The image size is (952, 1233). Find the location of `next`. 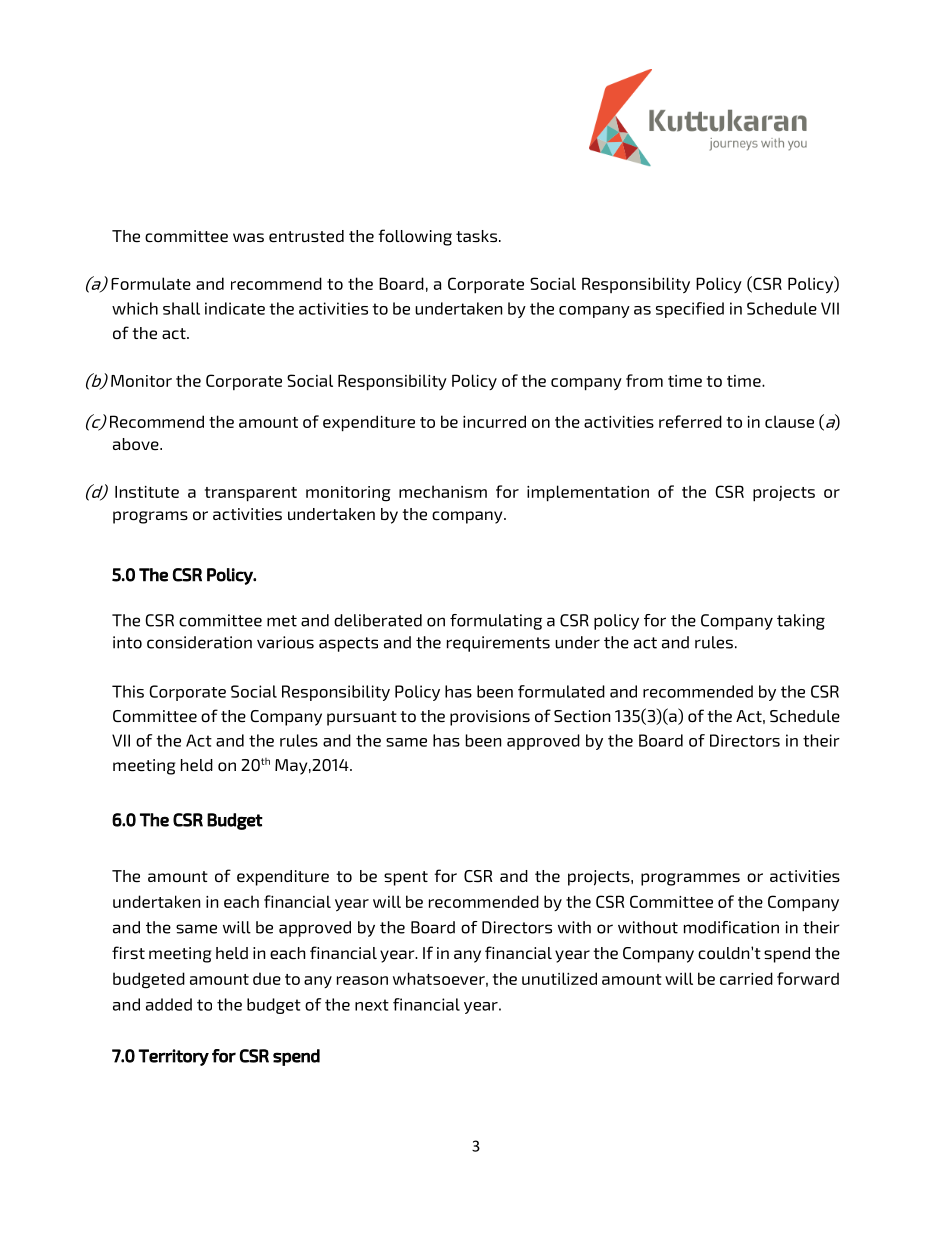

next is located at coordinates (372, 1005).
